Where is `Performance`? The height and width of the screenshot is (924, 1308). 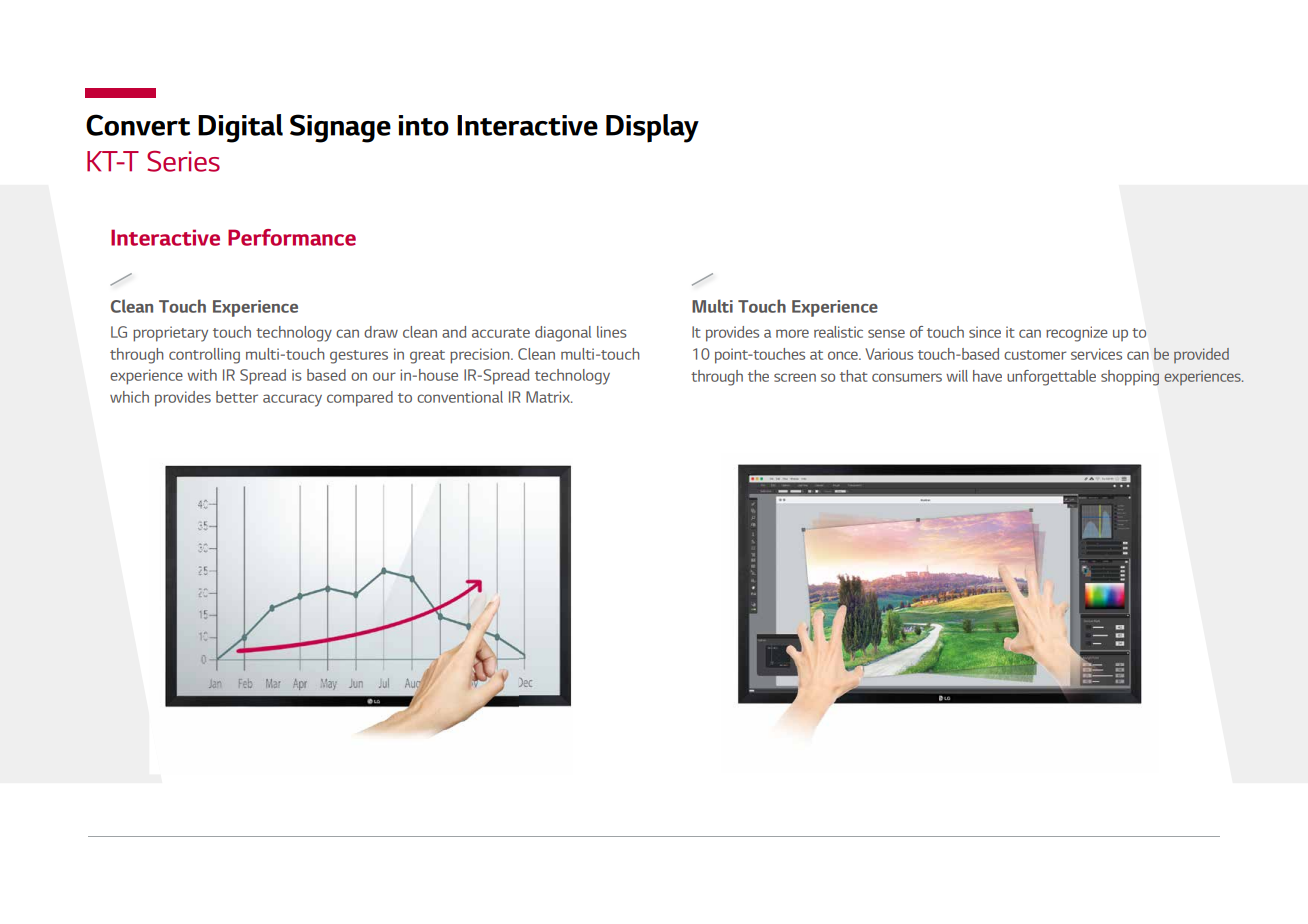 Performance is located at coordinates (292, 237).
